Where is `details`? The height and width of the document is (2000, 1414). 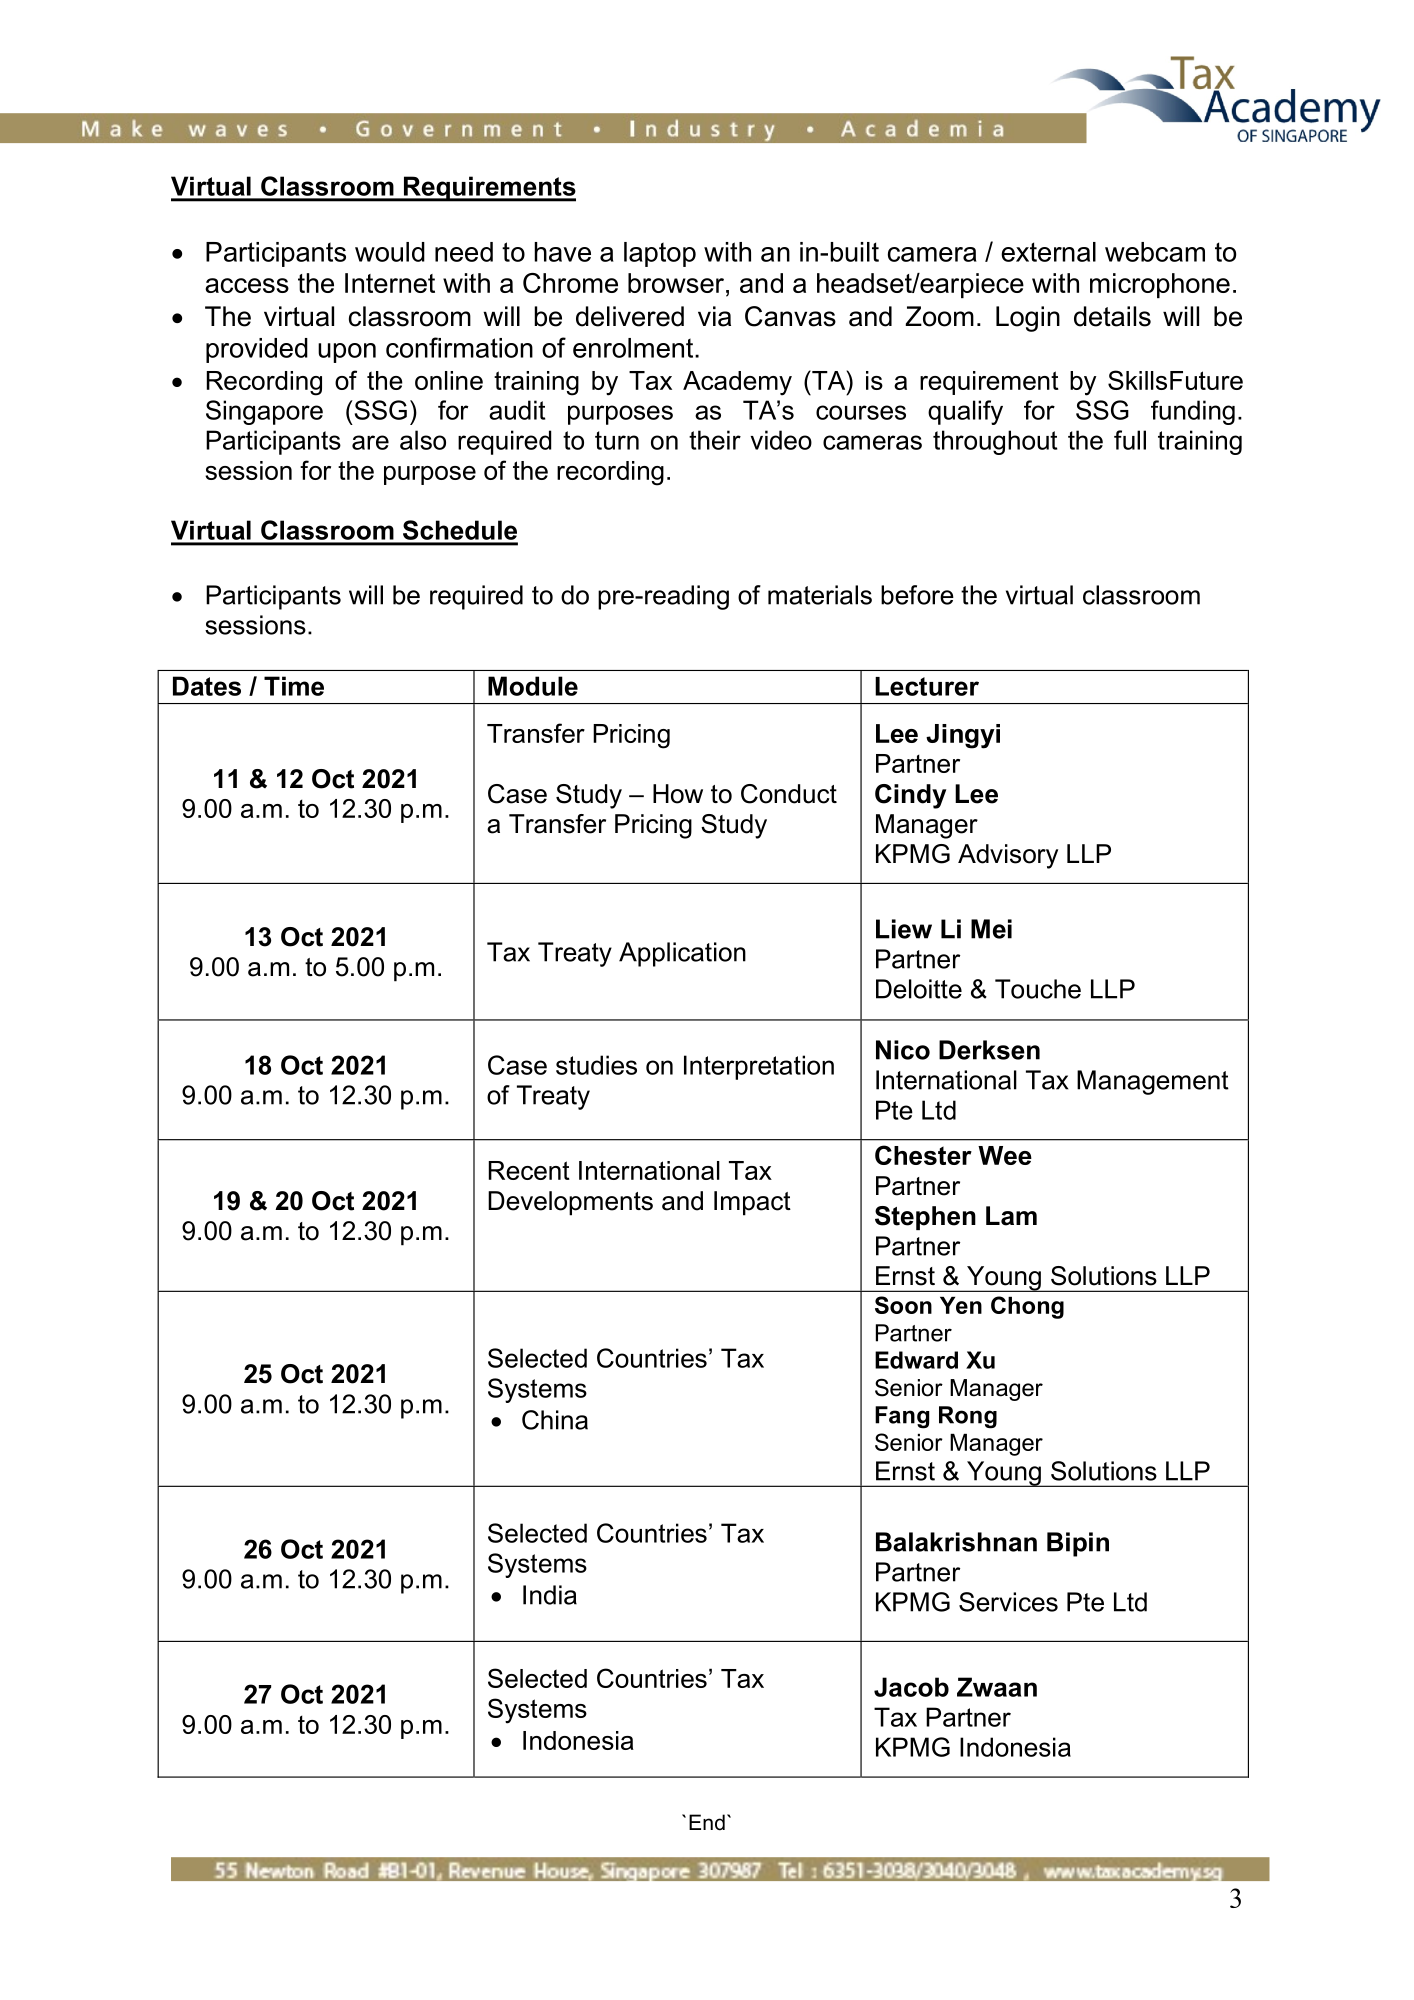 details is located at coordinates (1112, 316).
